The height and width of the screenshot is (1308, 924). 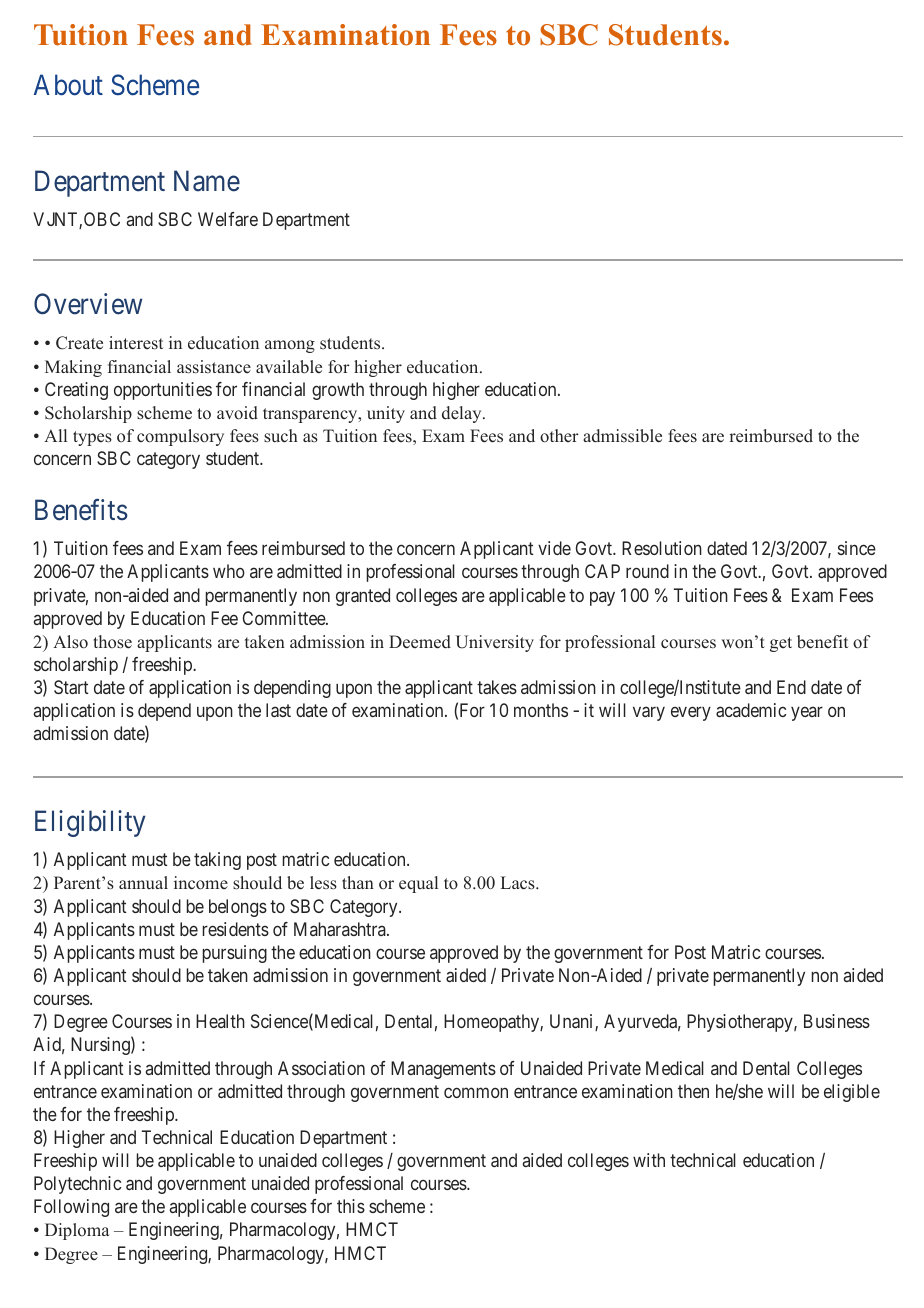 What do you see at coordinates (622, 436) in the screenshot?
I see `admissible` at bounding box center [622, 436].
